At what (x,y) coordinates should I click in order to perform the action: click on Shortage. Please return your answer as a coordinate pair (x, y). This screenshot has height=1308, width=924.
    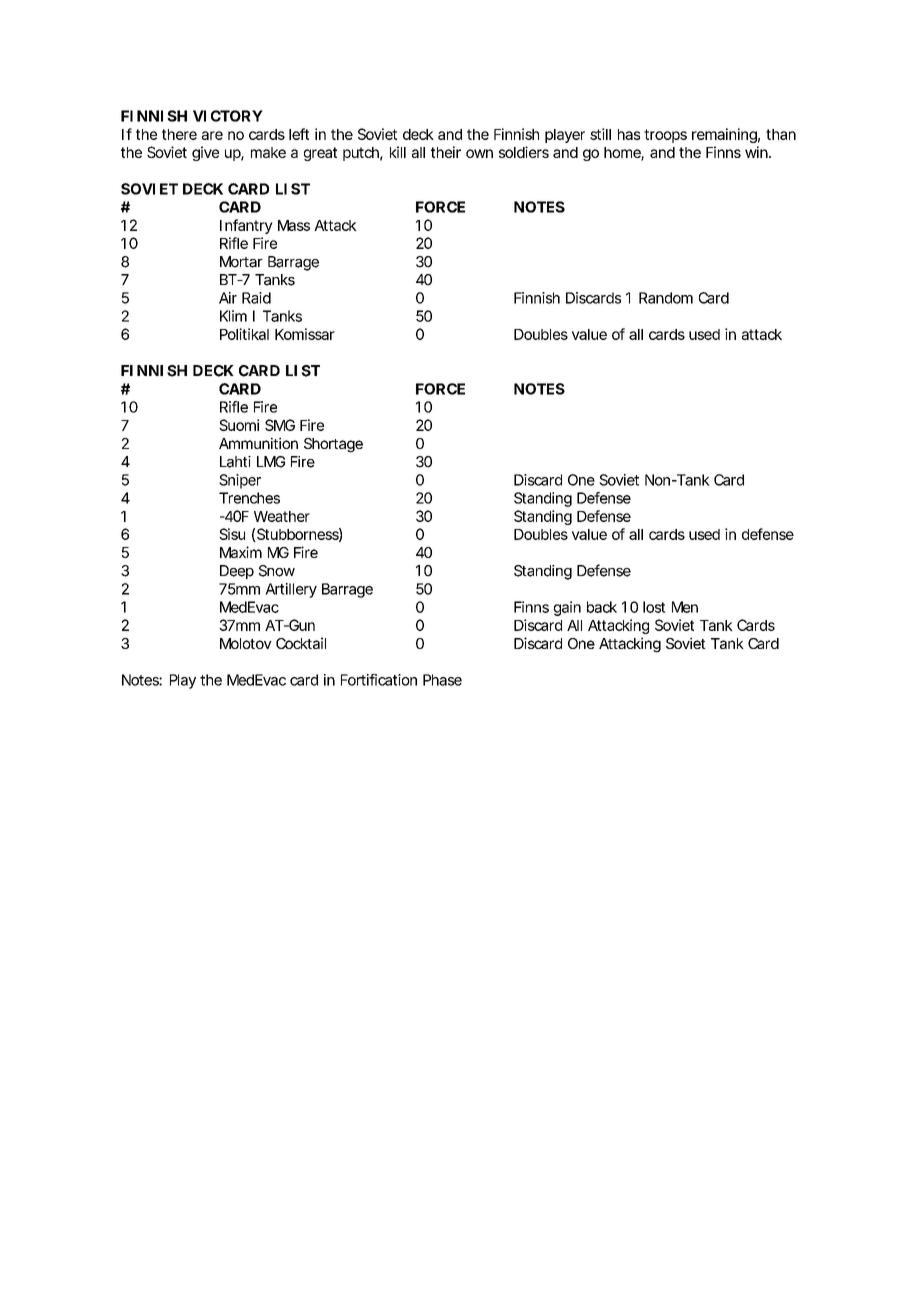
    Looking at the image, I should click on (333, 445).
